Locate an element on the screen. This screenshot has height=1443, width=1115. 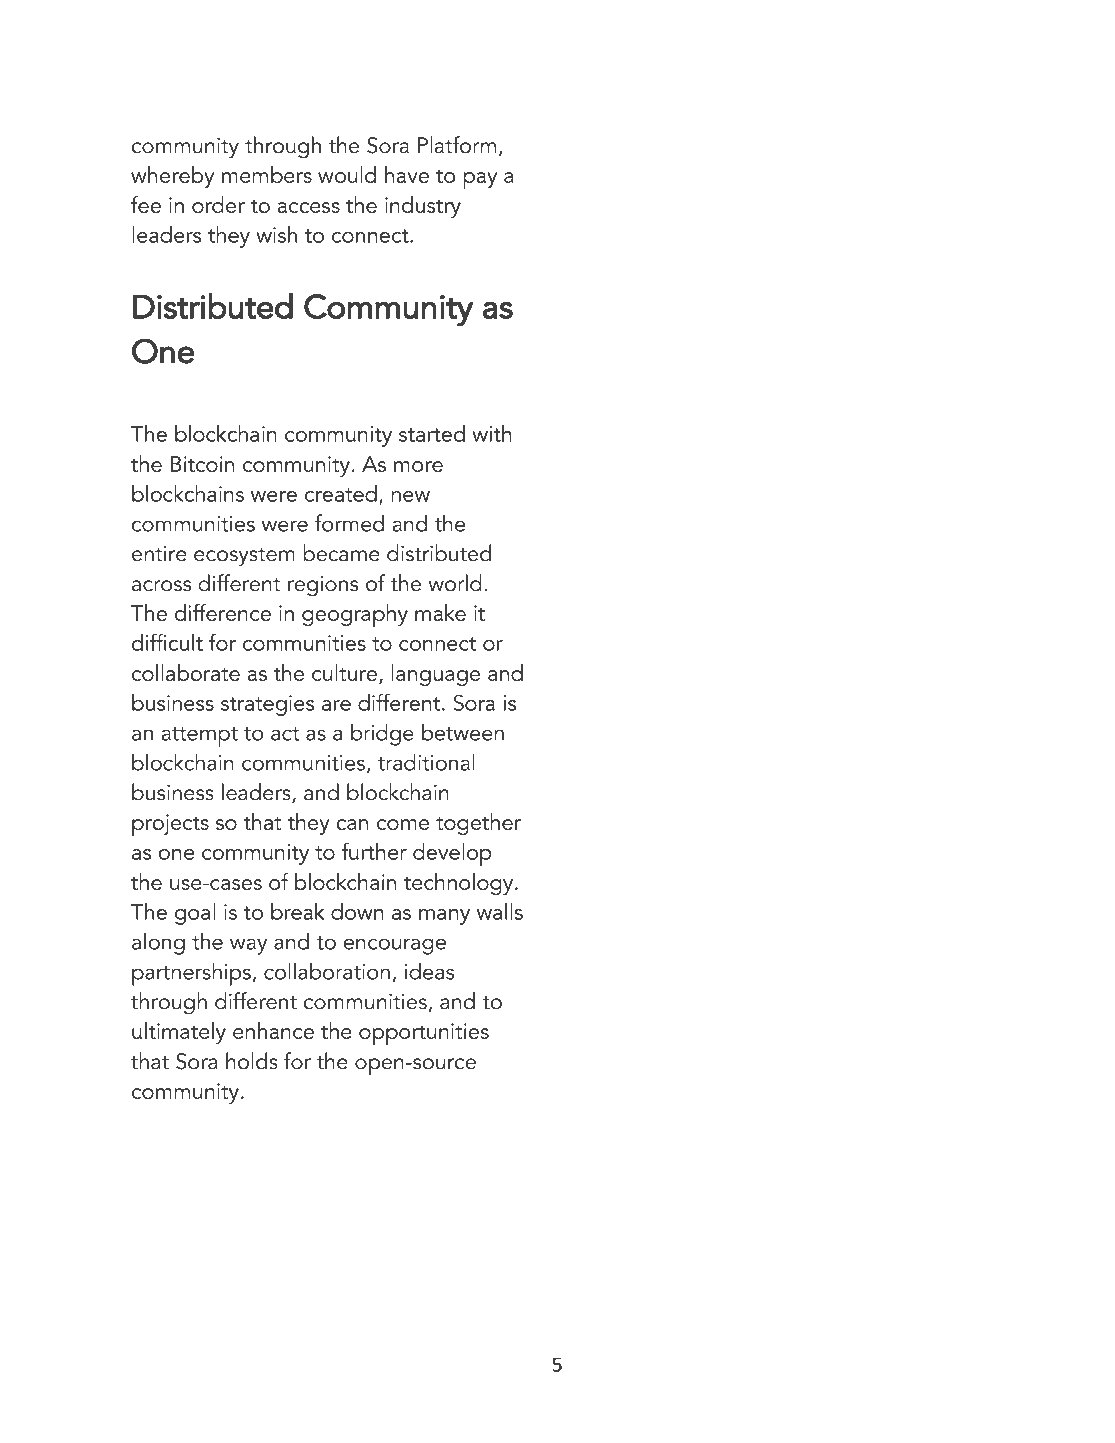
started is located at coordinates (432, 433).
